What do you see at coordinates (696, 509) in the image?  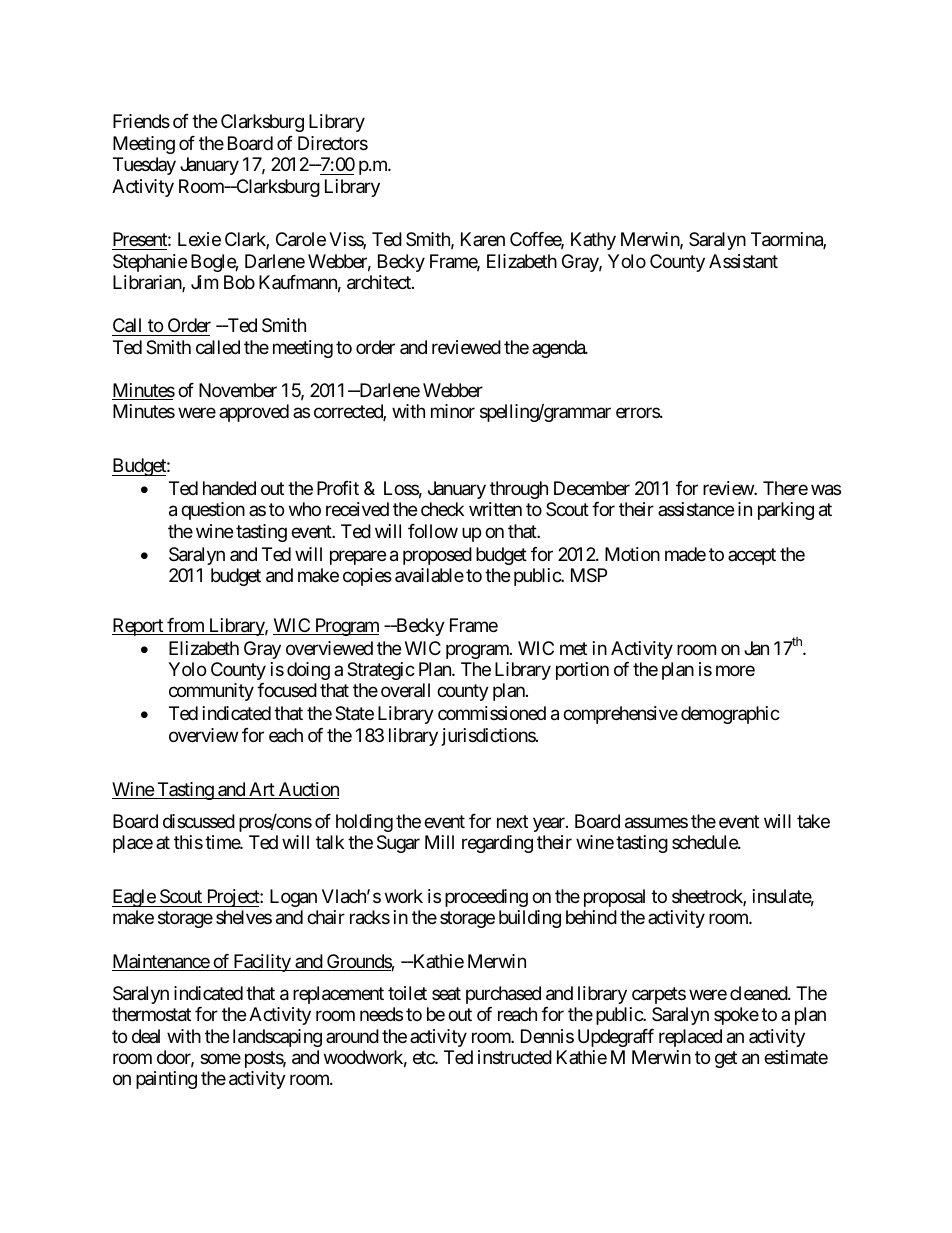 I see `assistance` at bounding box center [696, 509].
